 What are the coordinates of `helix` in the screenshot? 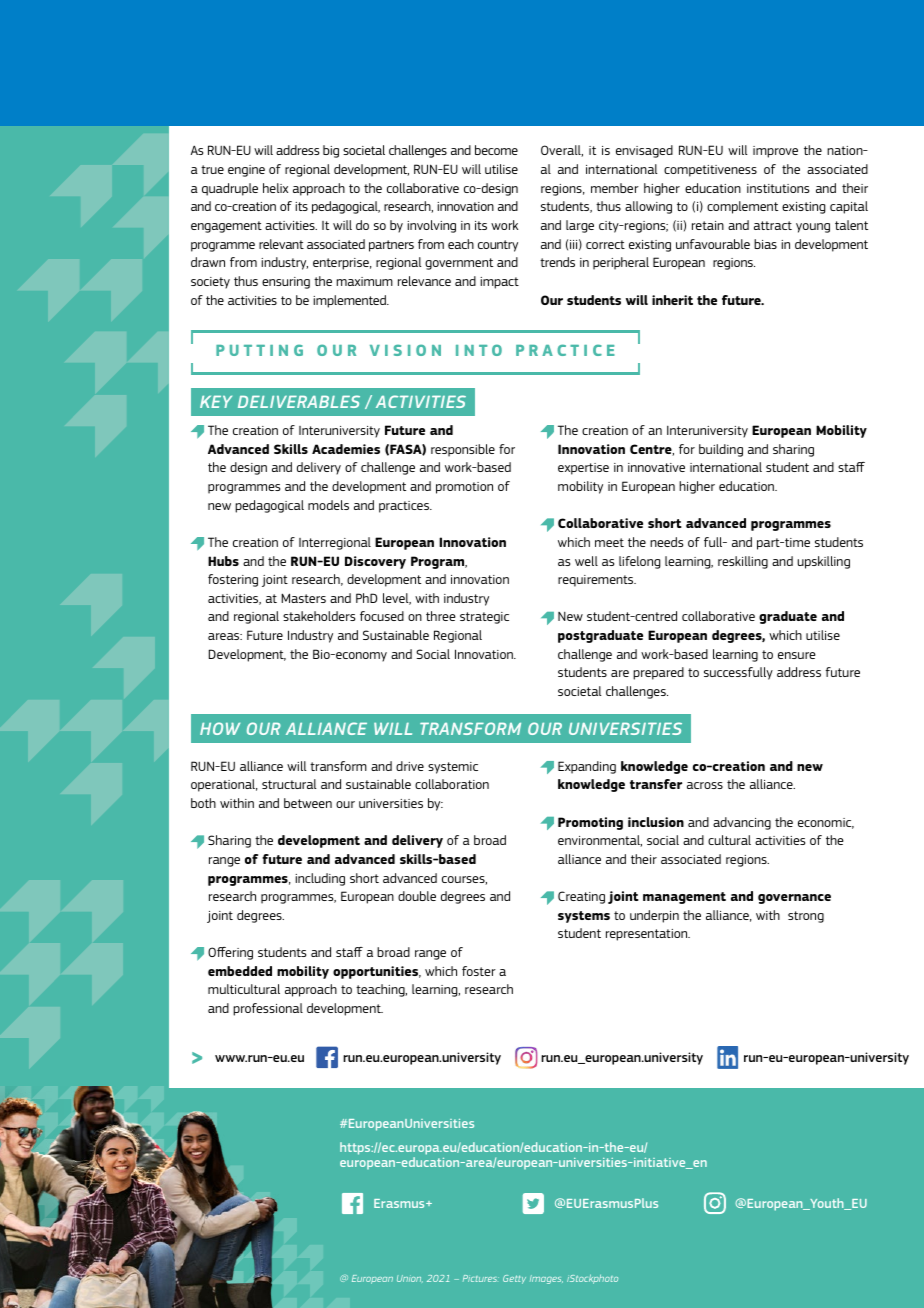 It's located at (275, 188).
